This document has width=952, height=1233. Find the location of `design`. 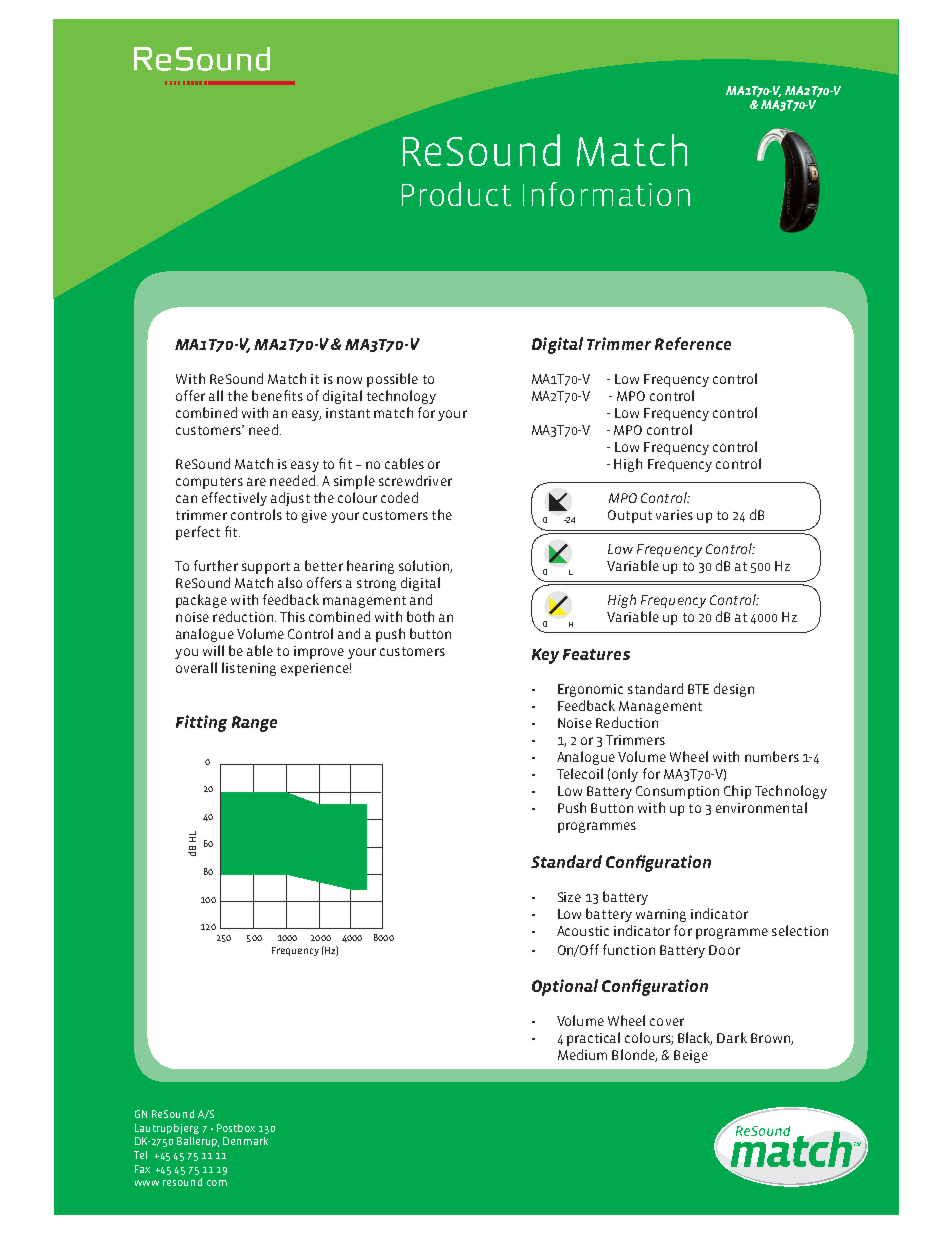

design is located at coordinates (734, 690).
